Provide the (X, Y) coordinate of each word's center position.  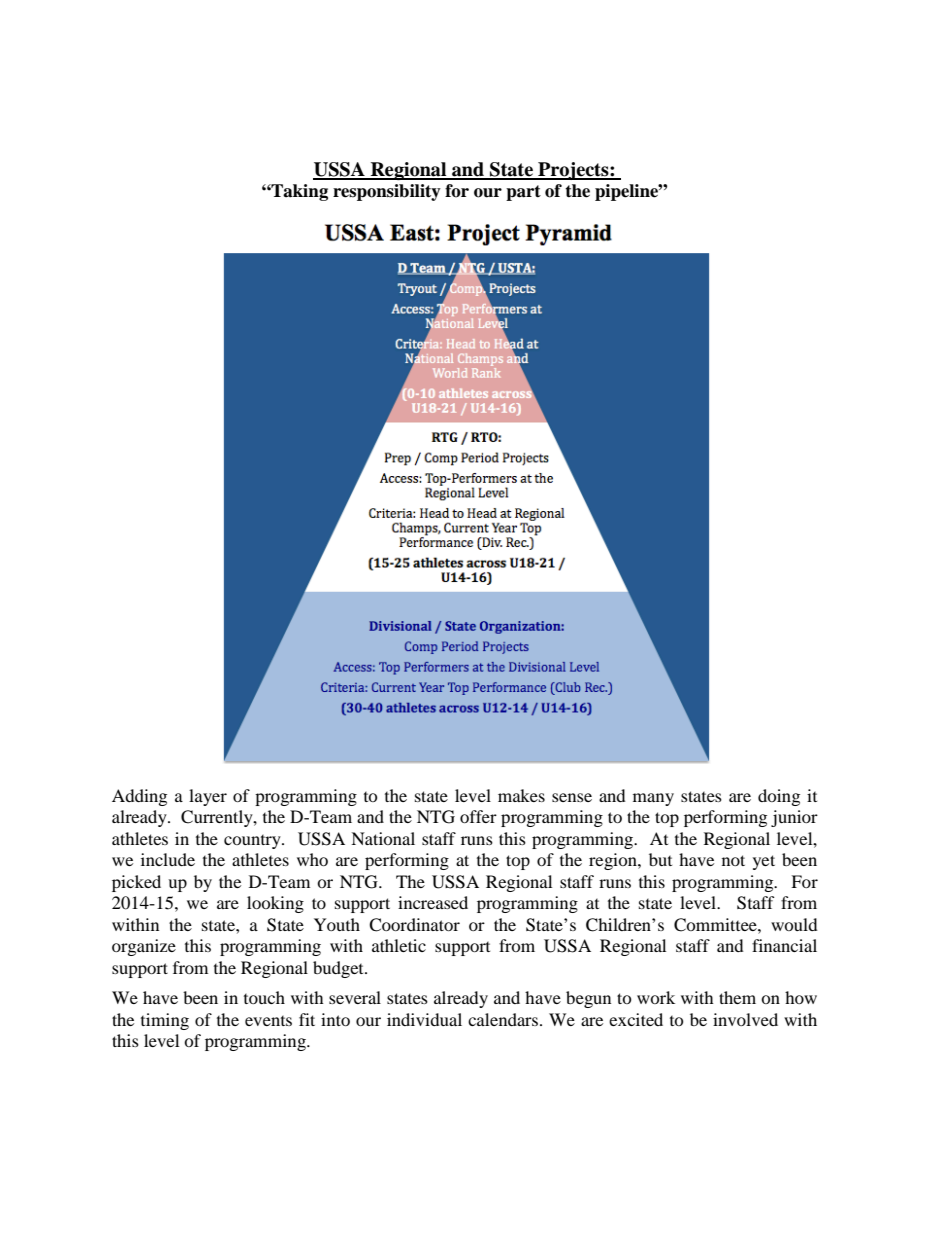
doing (779, 797)
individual (424, 1019)
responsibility (387, 192)
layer (208, 797)
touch (264, 997)
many (653, 799)
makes (521, 795)
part (523, 193)
